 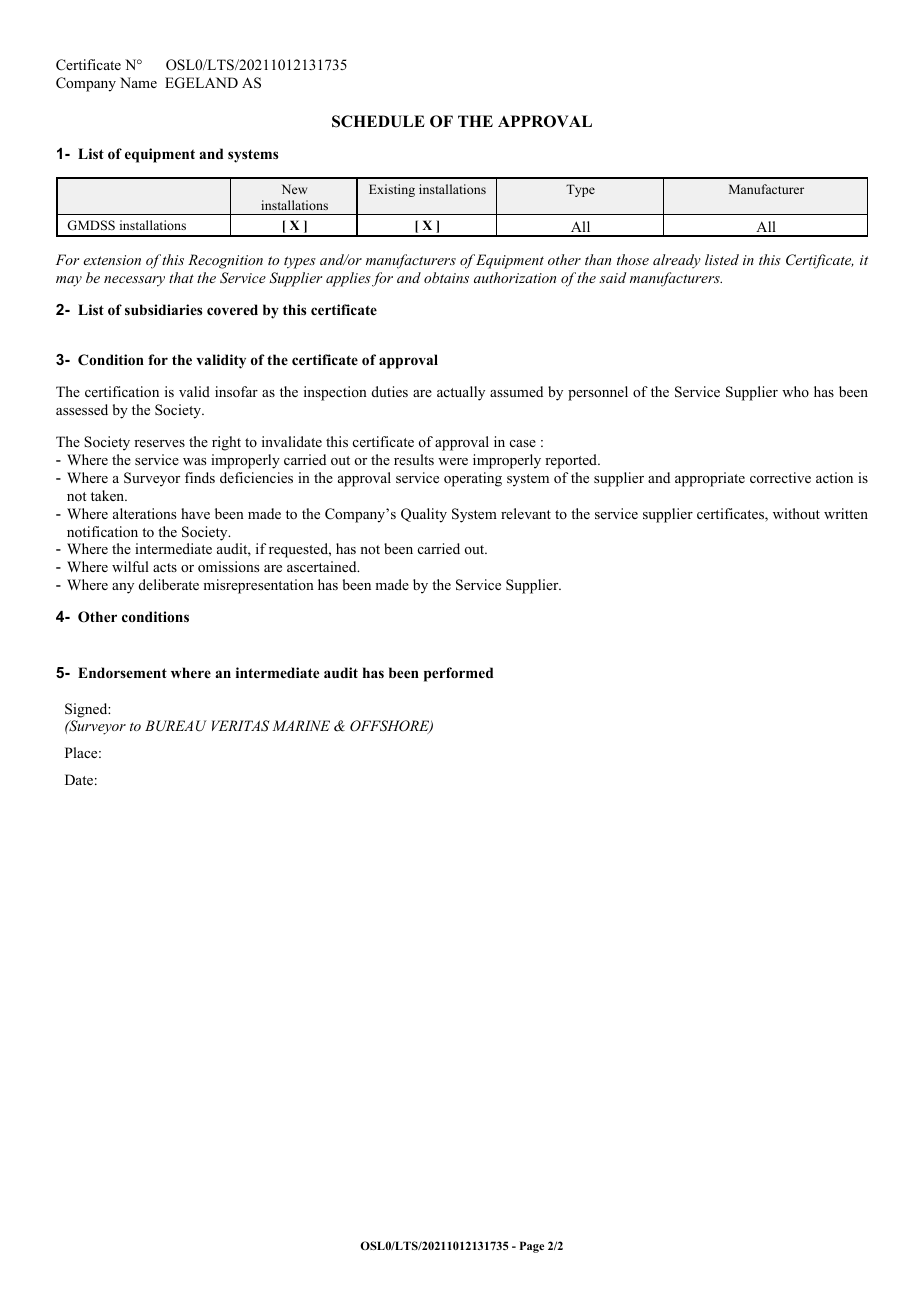 I want to click on SCHEDULE, so click(x=378, y=121).
